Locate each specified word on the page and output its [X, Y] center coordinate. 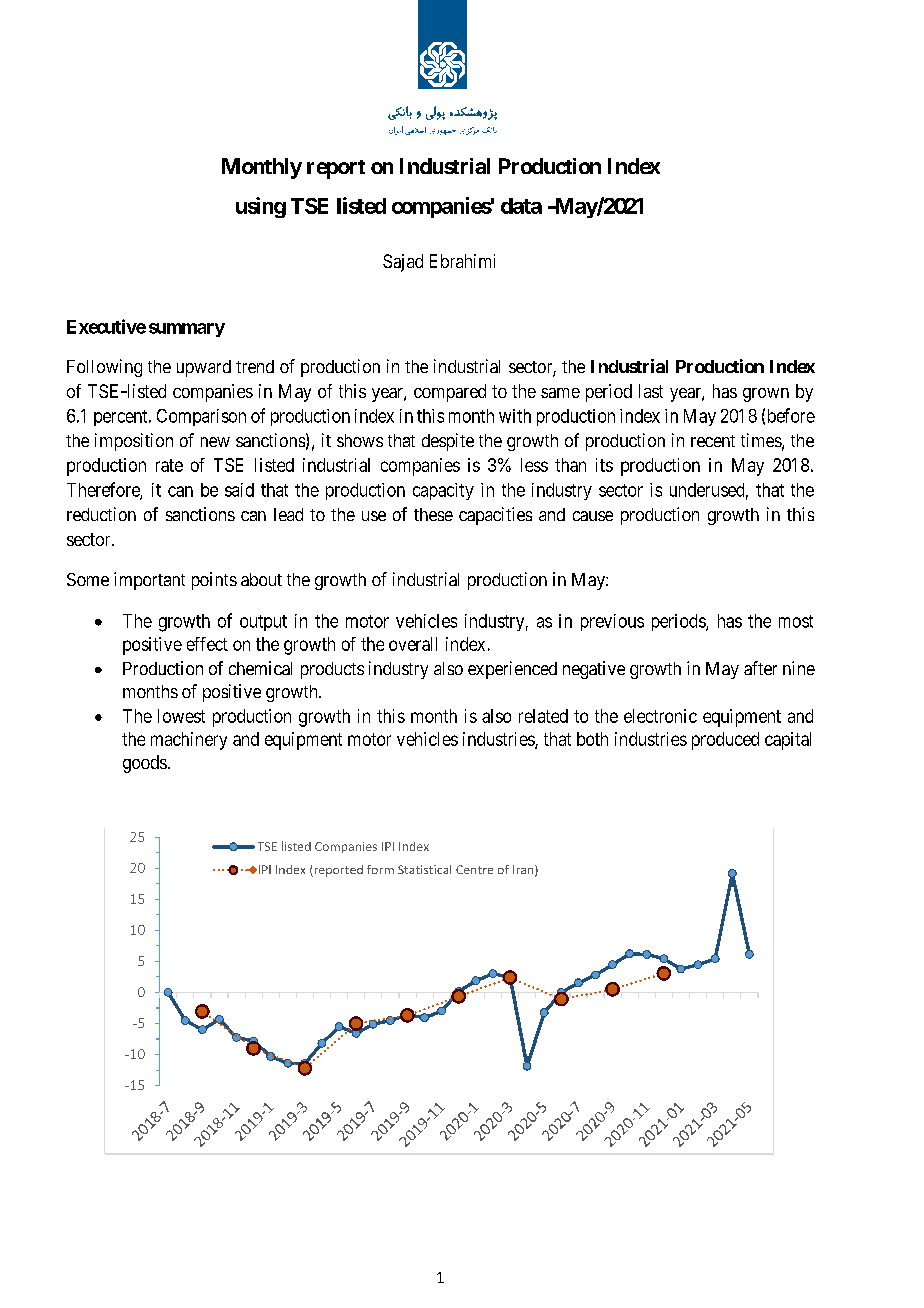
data [521, 206]
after [760, 668]
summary [187, 330]
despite [448, 442]
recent [713, 441]
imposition [134, 442]
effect [207, 644]
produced [725, 741]
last [651, 391]
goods [145, 764]
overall [413, 644]
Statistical [424, 869]
